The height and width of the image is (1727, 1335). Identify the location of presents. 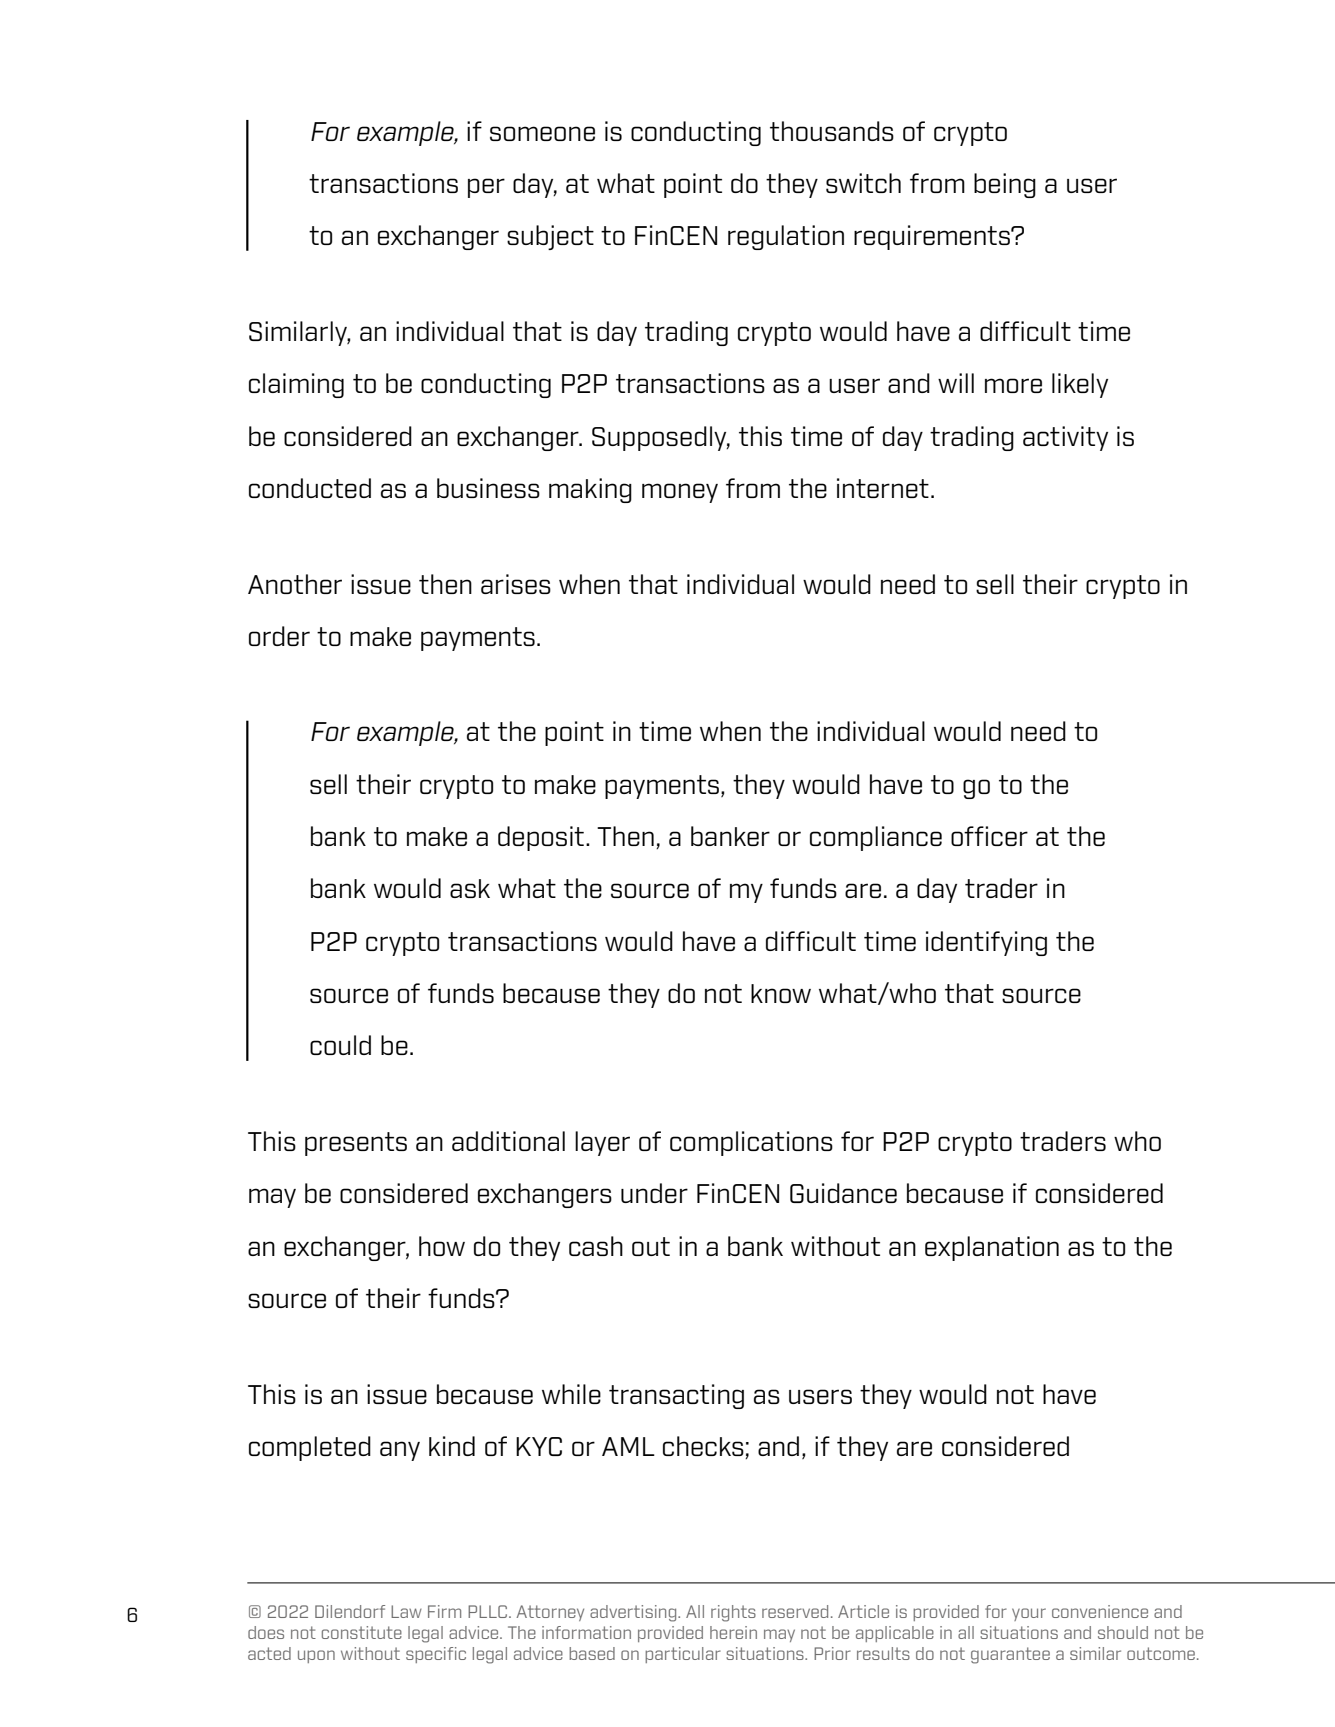
(356, 1144).
